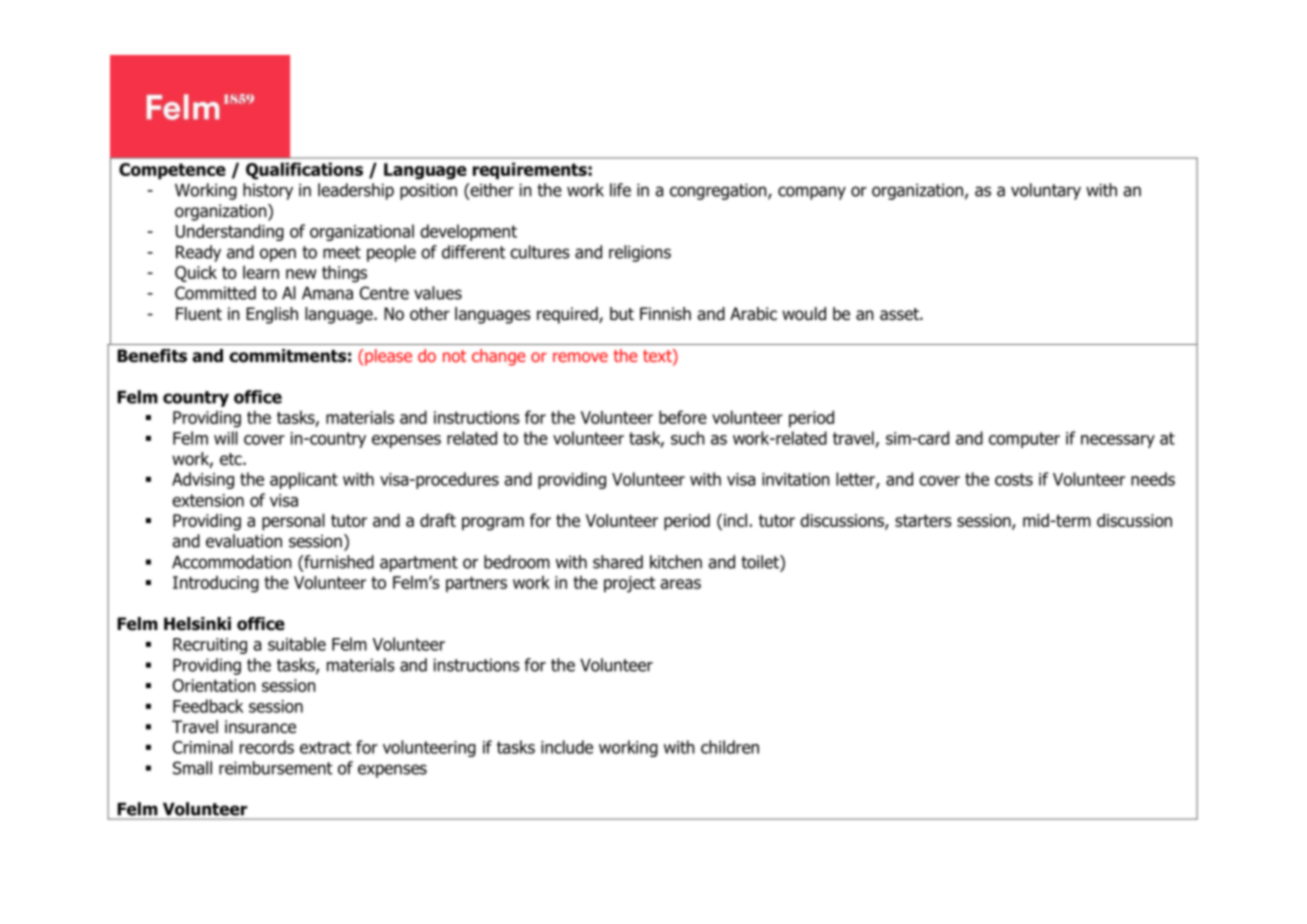 This image has height=924, width=1307. I want to click on would, so click(804, 314).
